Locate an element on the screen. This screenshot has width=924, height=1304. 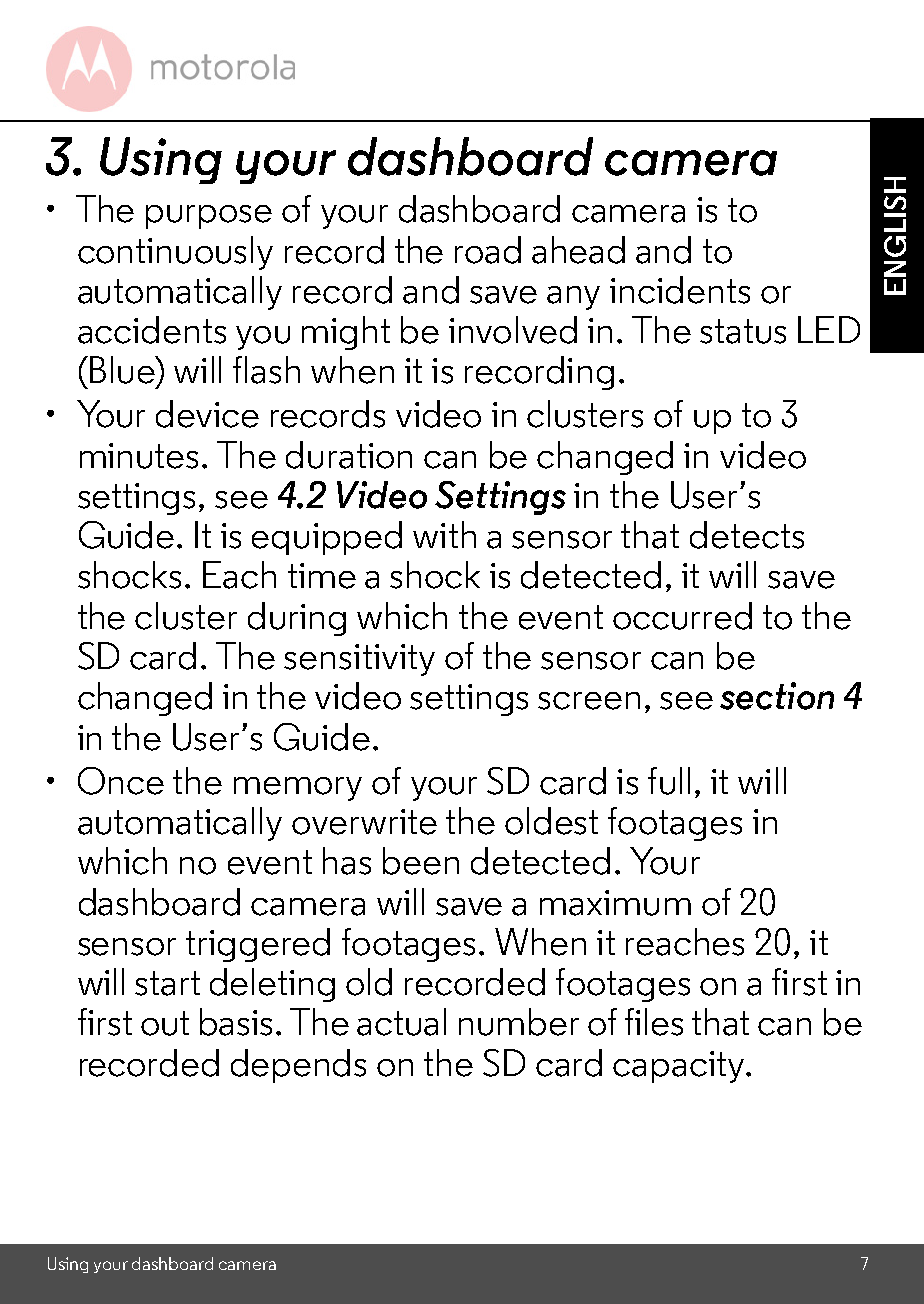
incidents is located at coordinates (680, 290).
